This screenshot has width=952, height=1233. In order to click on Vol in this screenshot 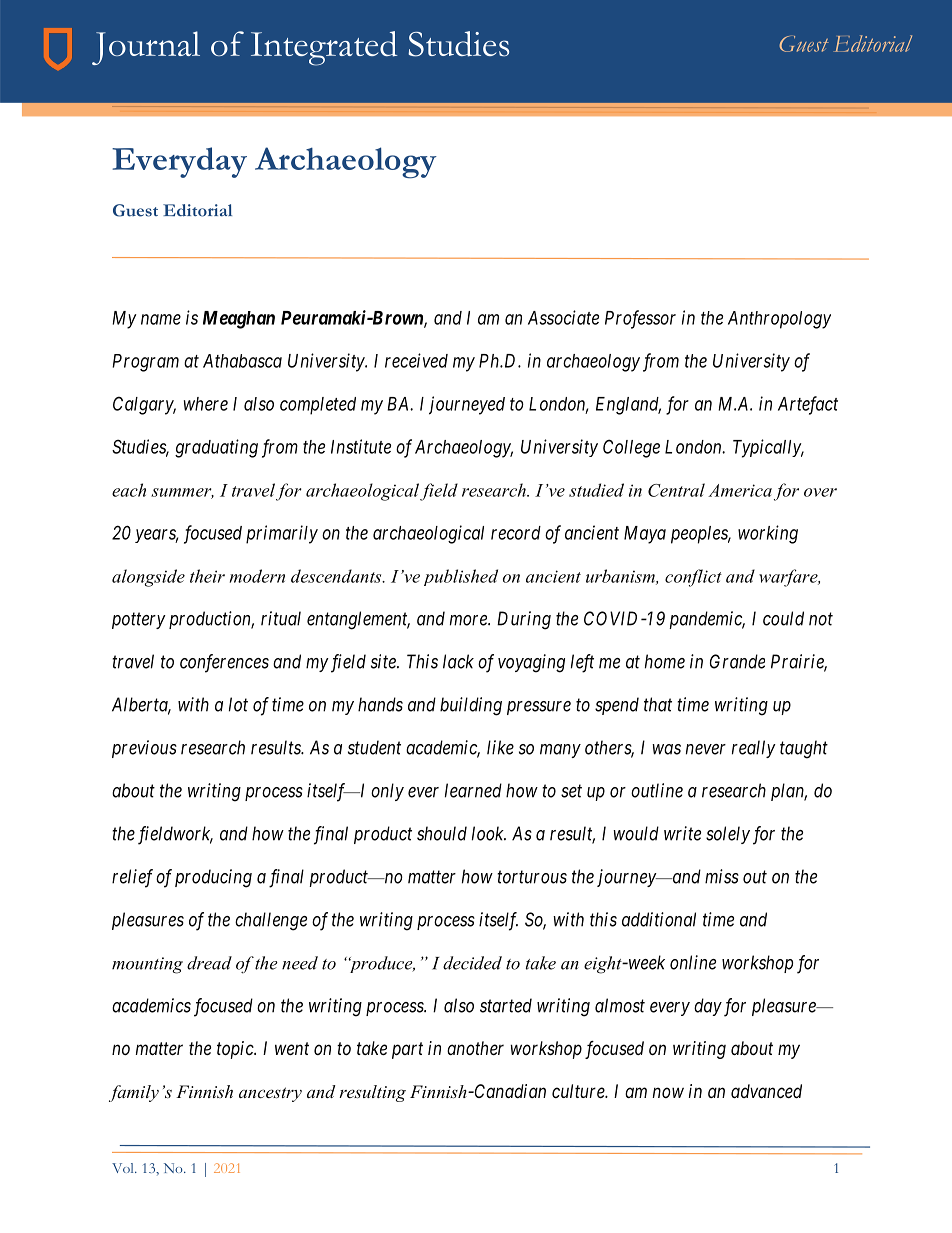, I will do `click(124, 1168)`.
